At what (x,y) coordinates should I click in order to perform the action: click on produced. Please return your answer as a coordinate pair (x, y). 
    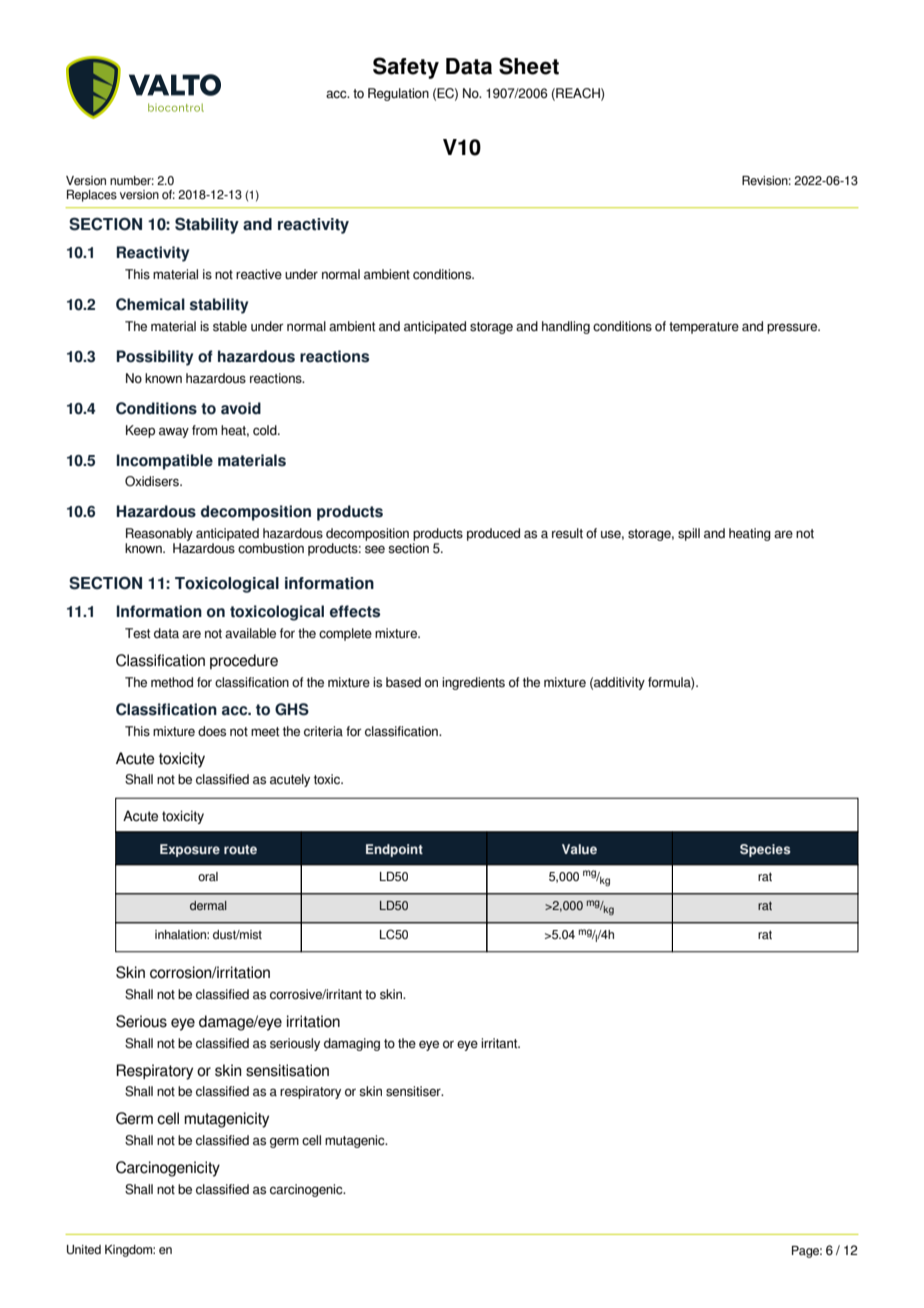
    Looking at the image, I should click on (493, 534).
